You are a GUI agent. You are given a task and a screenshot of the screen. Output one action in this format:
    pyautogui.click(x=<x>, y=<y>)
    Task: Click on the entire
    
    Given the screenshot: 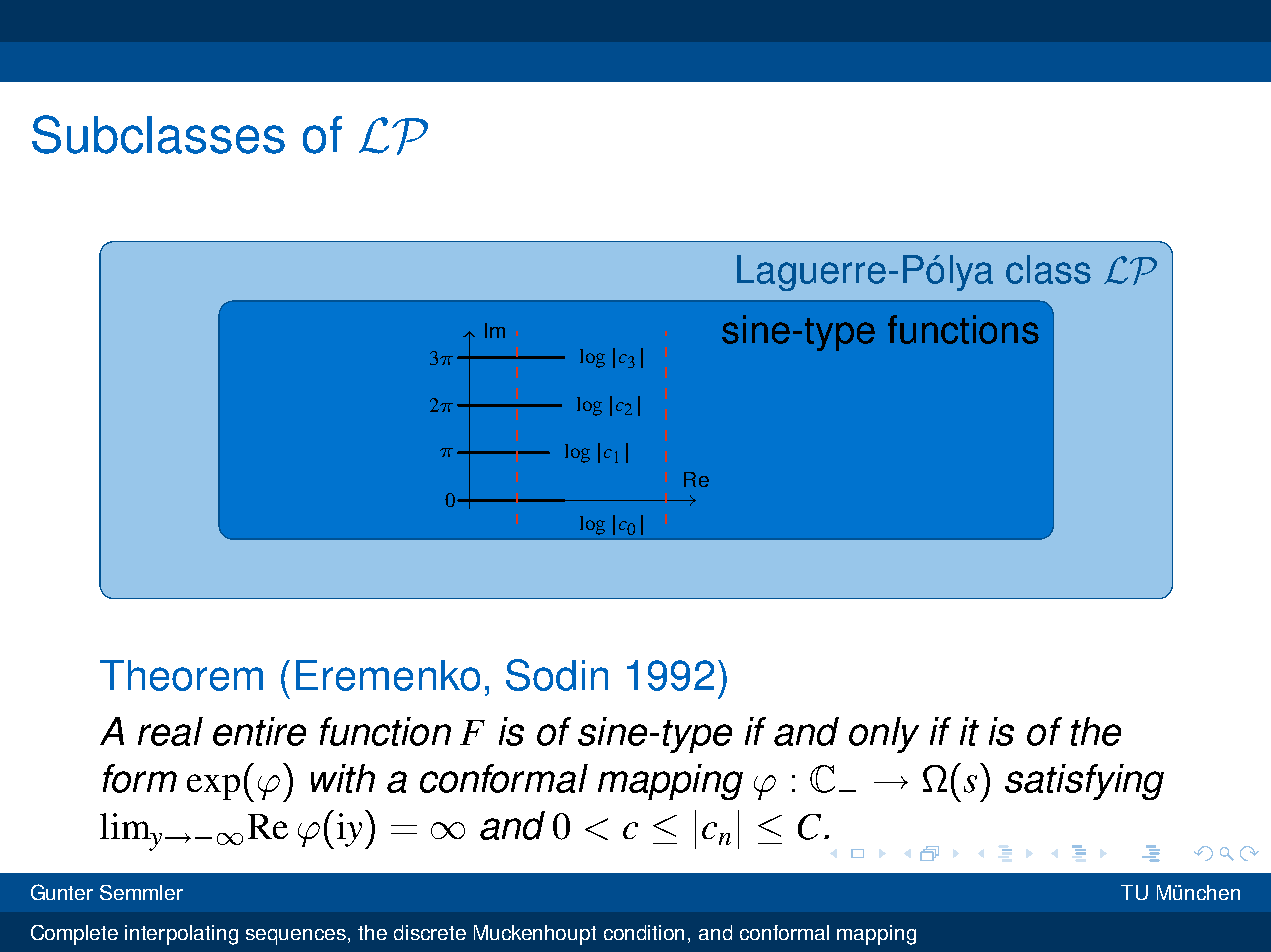 What is the action you would take?
    pyautogui.click(x=259, y=731)
